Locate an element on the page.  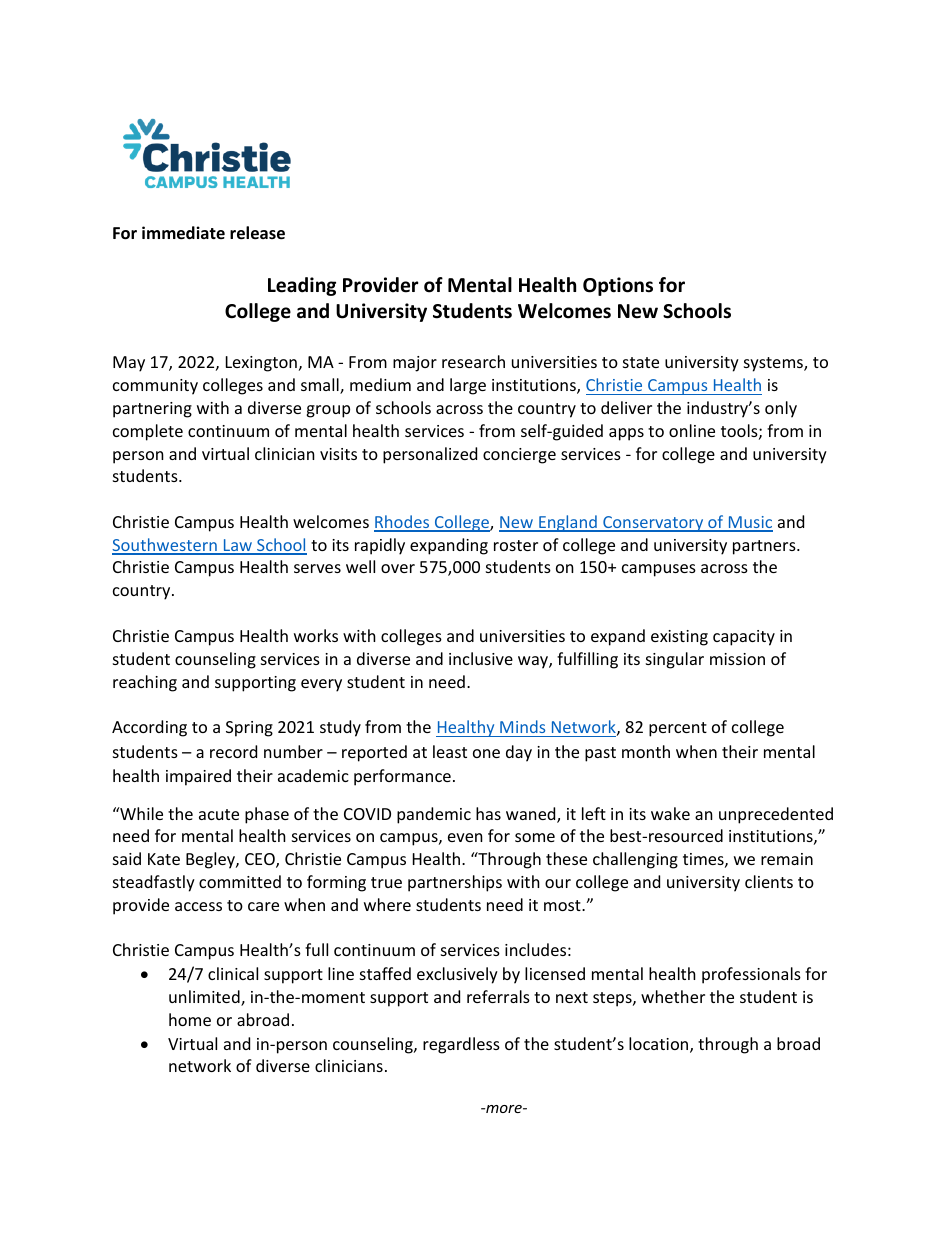
regardless is located at coordinates (461, 1045).
